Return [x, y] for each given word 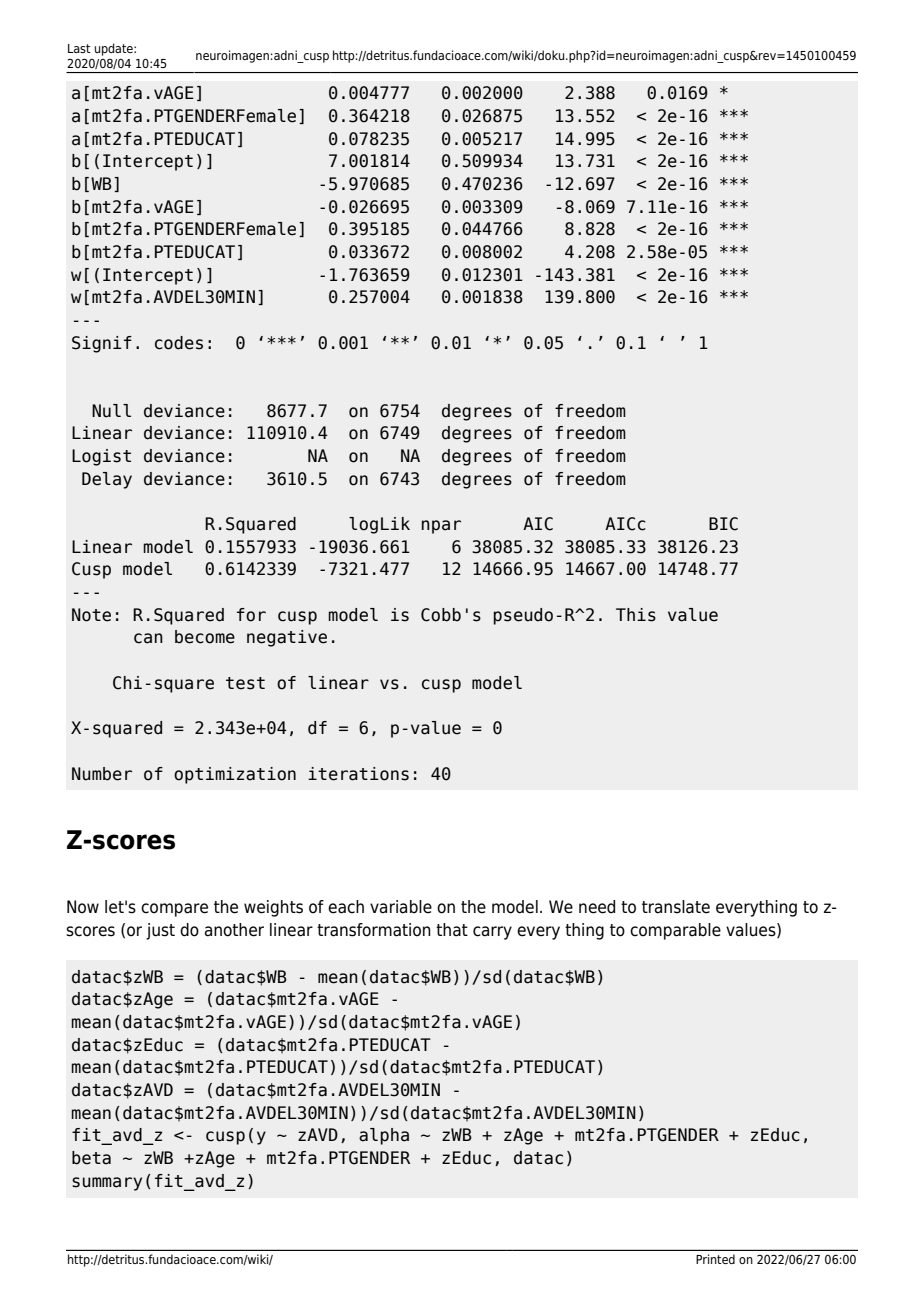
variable [401, 907]
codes [179, 343]
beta [91, 1158]
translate [676, 907]
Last [79, 48]
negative [287, 638]
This [636, 615]
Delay [107, 480]
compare [174, 910]
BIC [723, 524]
